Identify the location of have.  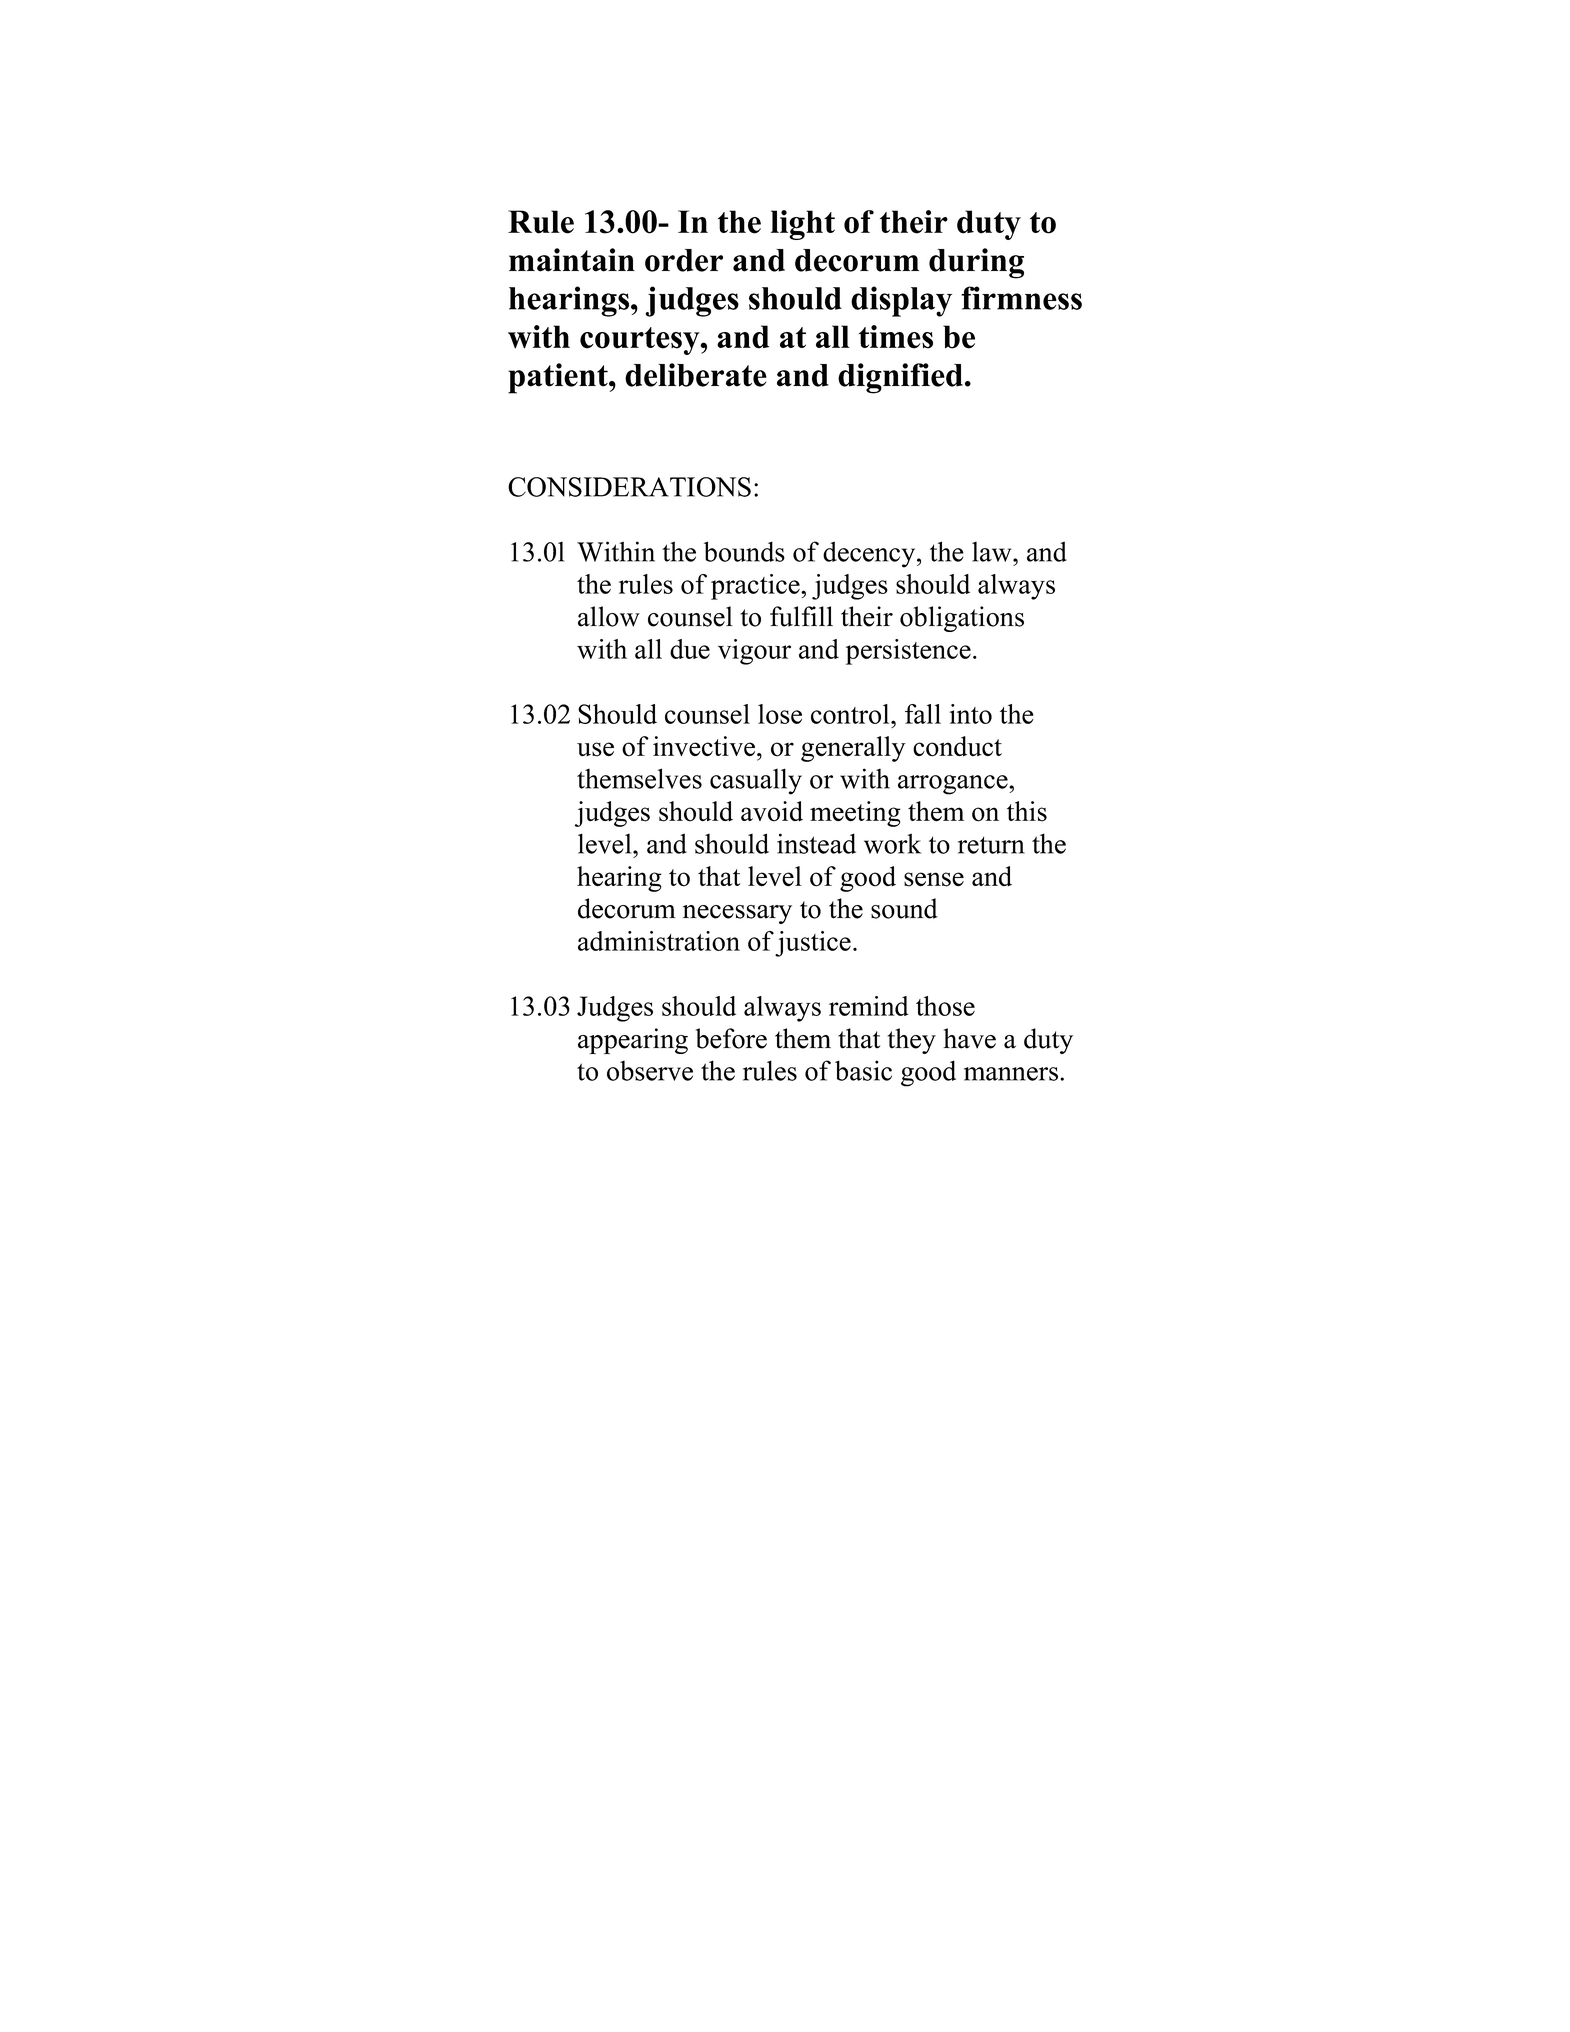
(969, 1038).
